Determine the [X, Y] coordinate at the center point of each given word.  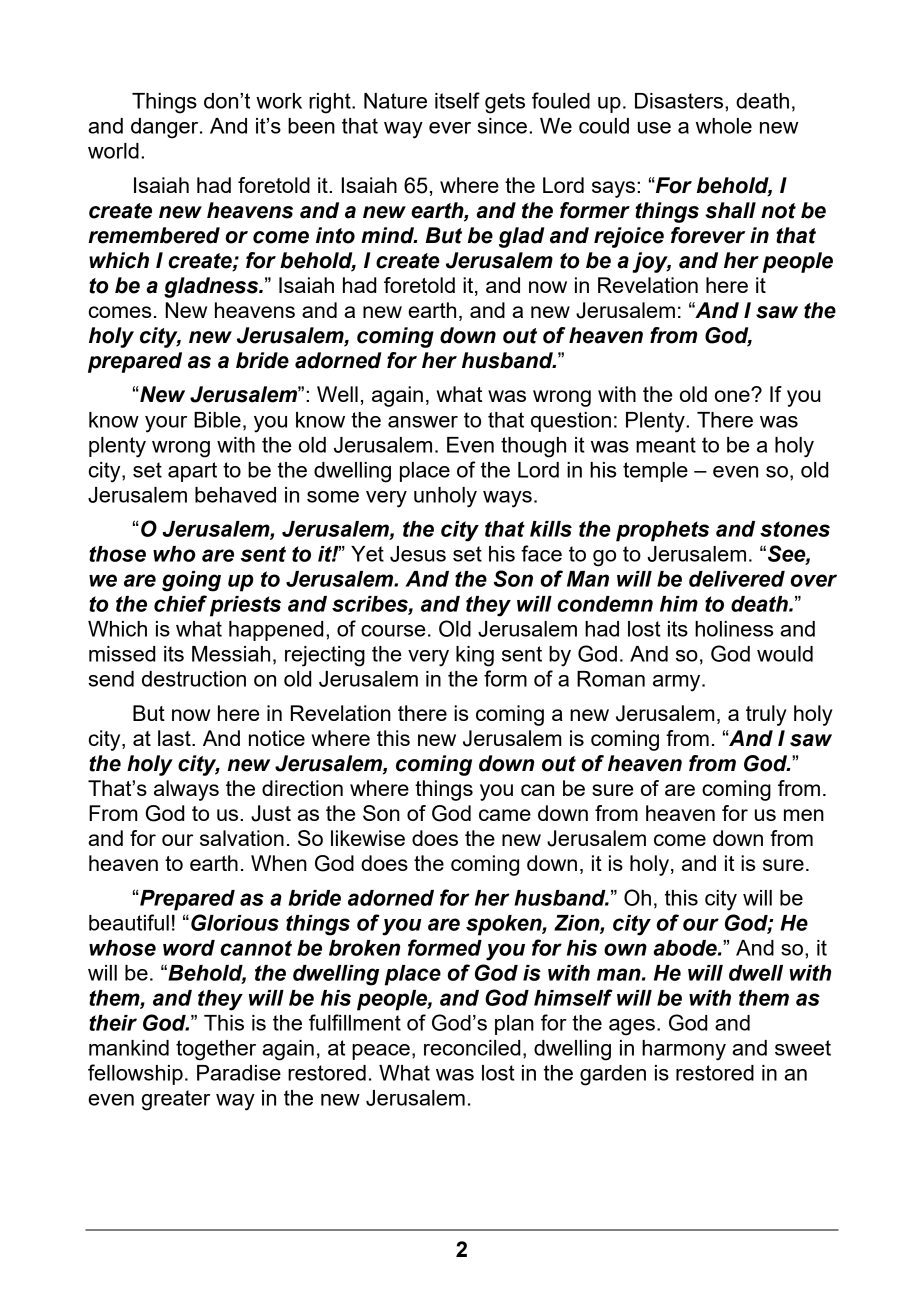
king [475, 656]
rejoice [629, 237]
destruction [194, 679]
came [505, 815]
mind [388, 235]
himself [573, 997]
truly [766, 715]
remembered [154, 235]
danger [166, 128]
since [502, 126]
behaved [235, 495]
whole [724, 126]
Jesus [418, 554]
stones [795, 529]
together [216, 1050]
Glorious [235, 922]
